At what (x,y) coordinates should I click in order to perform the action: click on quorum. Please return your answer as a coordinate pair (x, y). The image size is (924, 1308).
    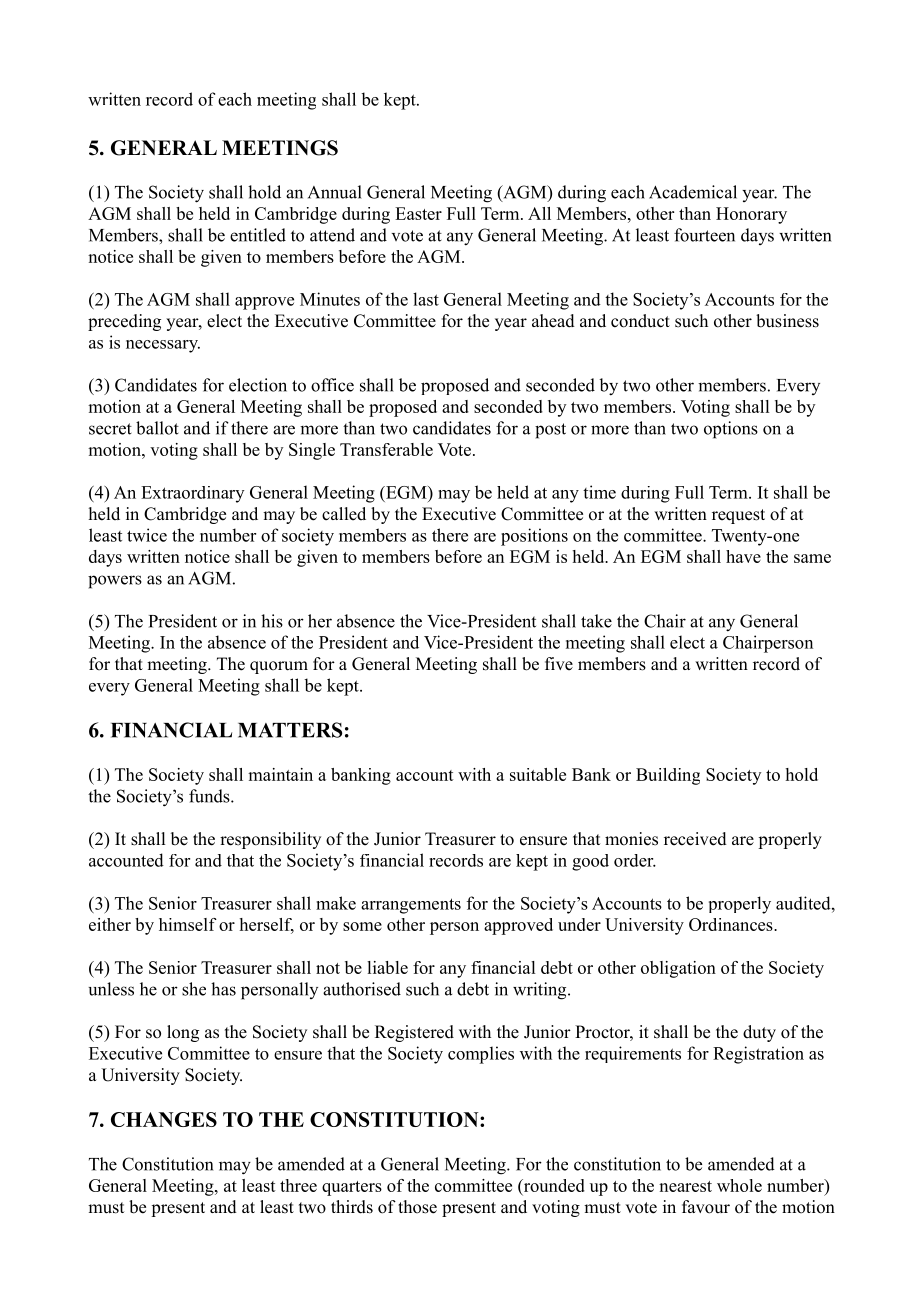
    Looking at the image, I should click on (279, 667).
